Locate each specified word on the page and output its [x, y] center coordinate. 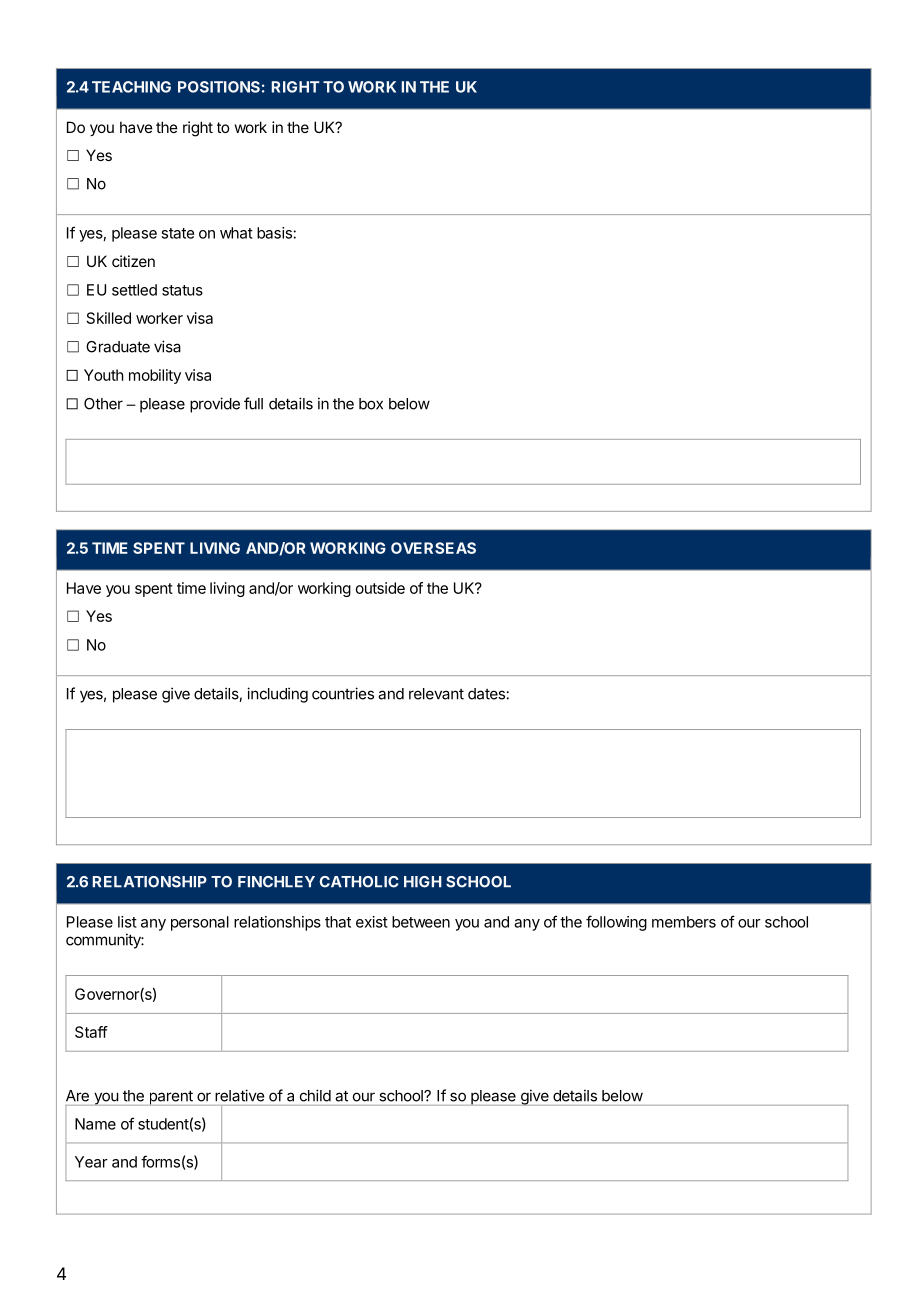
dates [486, 694]
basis [275, 233]
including [277, 695]
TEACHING [131, 87]
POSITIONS [219, 87]
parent [171, 1098]
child [315, 1095]
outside [380, 588]
